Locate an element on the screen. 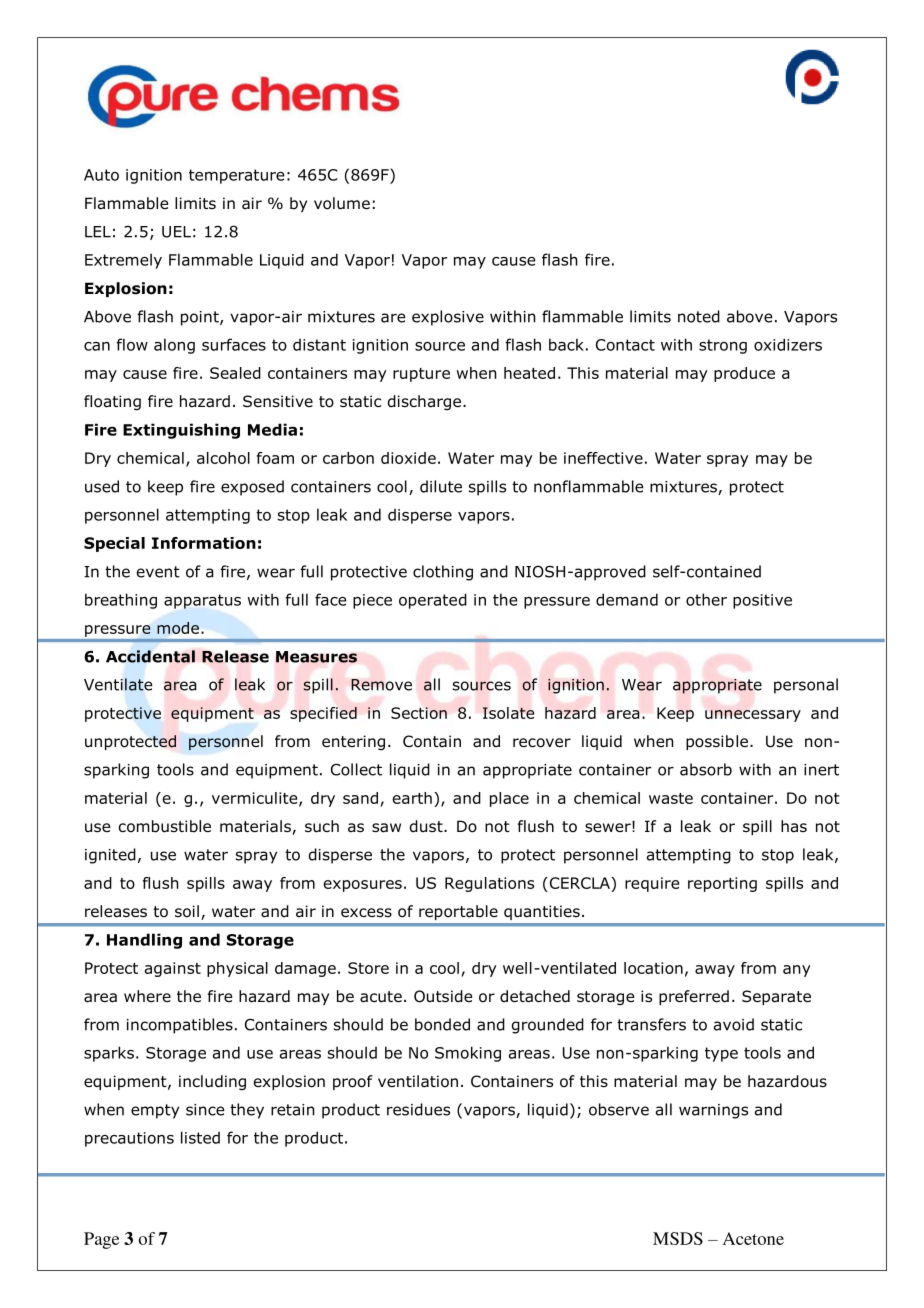 This screenshot has width=924, height=1308. clothing is located at coordinates (443, 573).
